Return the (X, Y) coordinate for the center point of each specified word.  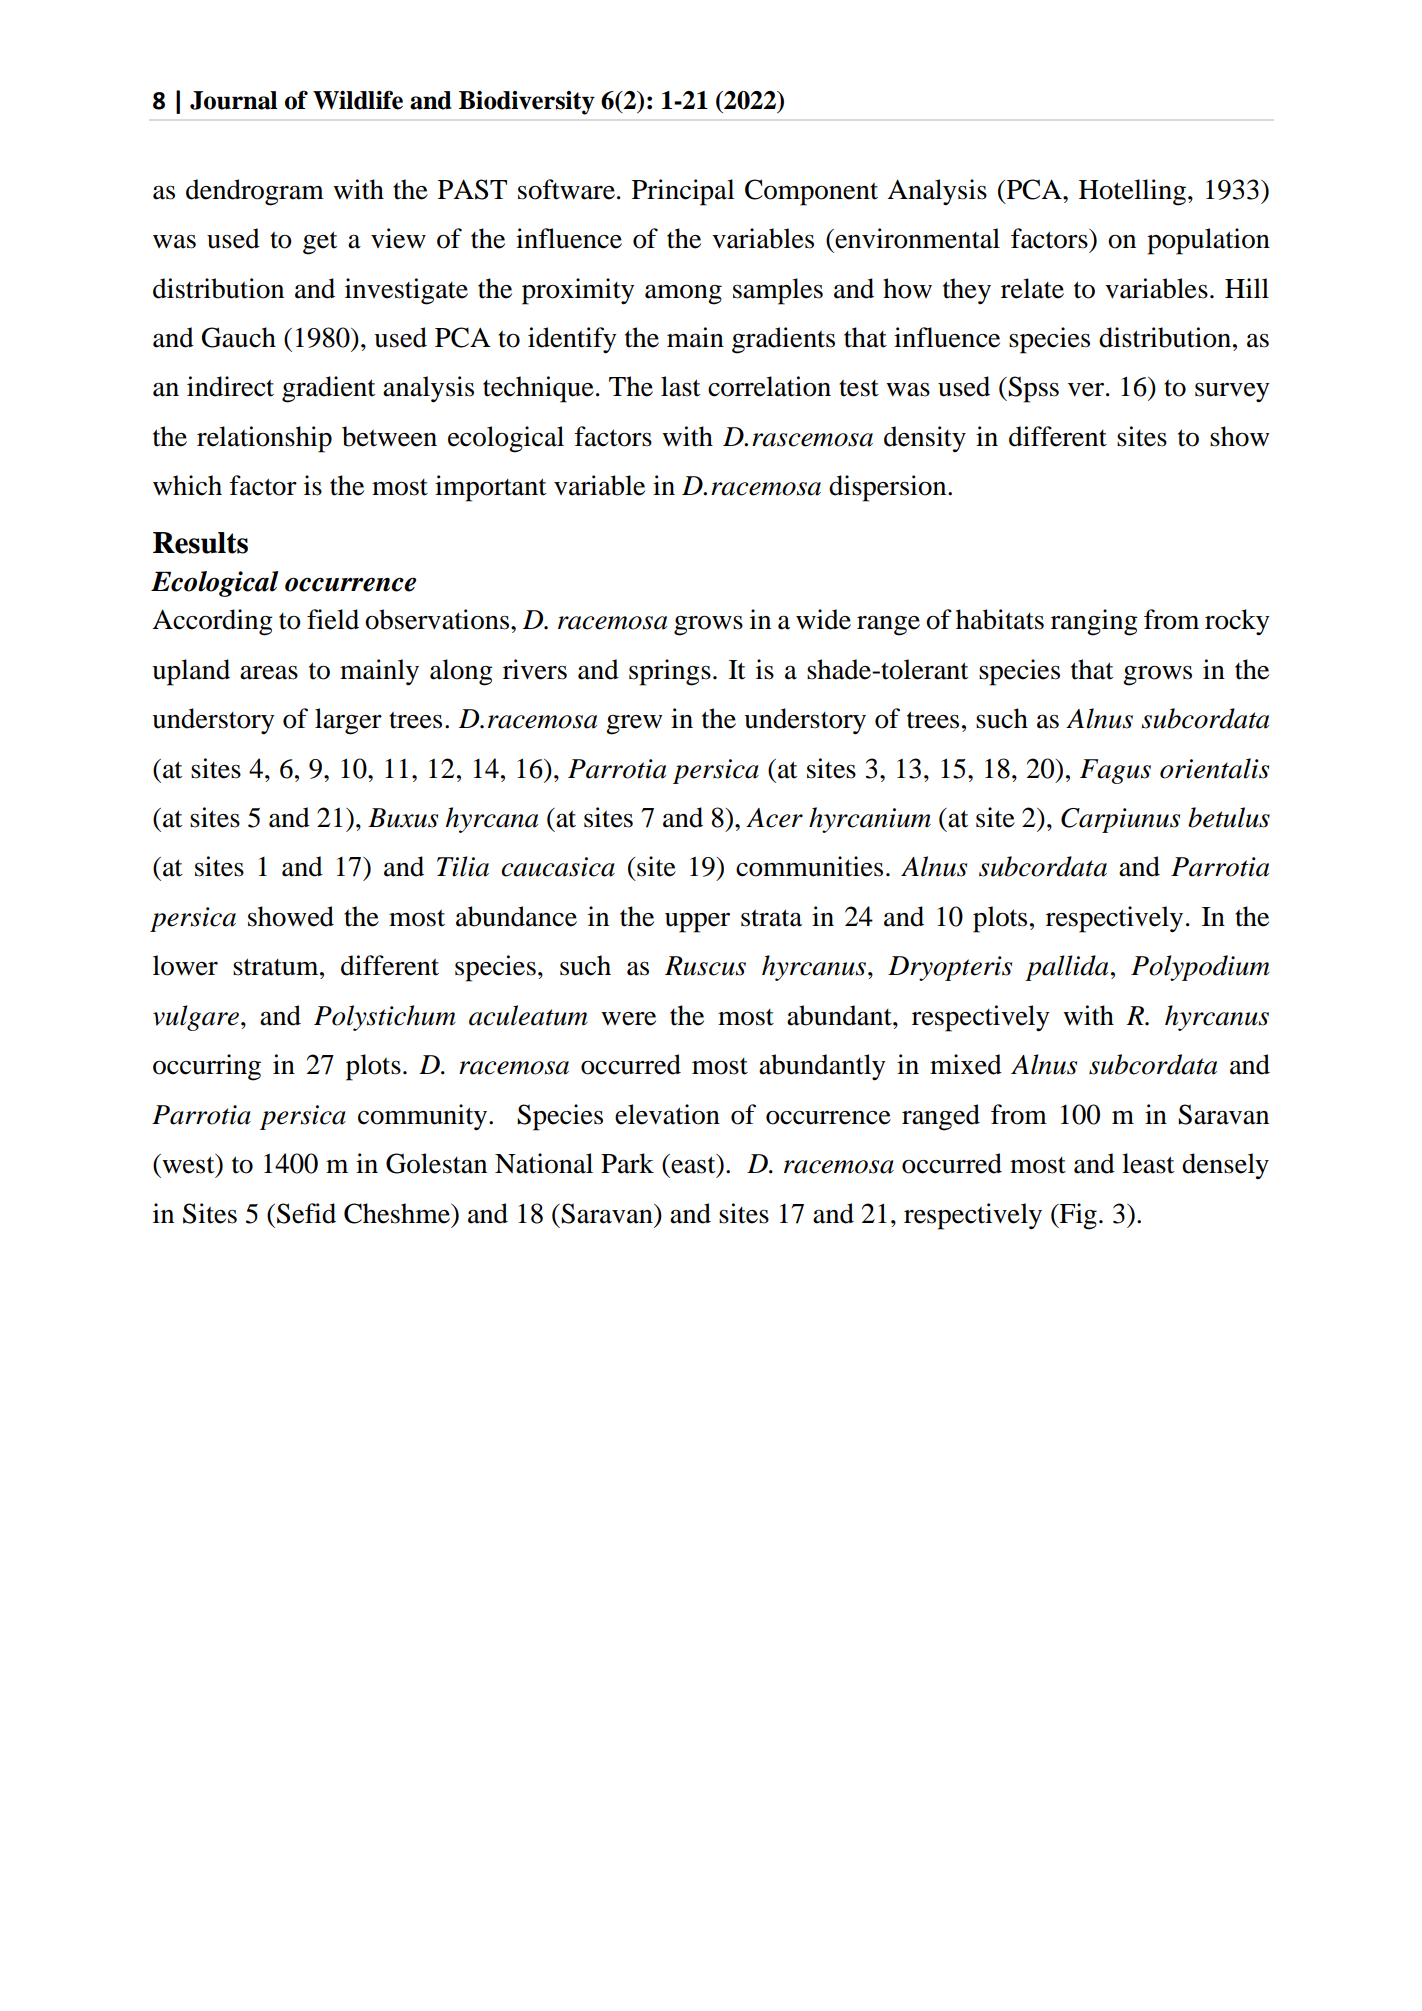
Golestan (436, 1163)
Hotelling (1132, 192)
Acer (774, 818)
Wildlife (358, 100)
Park (627, 1163)
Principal (683, 192)
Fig (1077, 1216)
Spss (1033, 389)
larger (348, 721)
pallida (1066, 968)
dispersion (889, 488)
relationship (264, 439)
